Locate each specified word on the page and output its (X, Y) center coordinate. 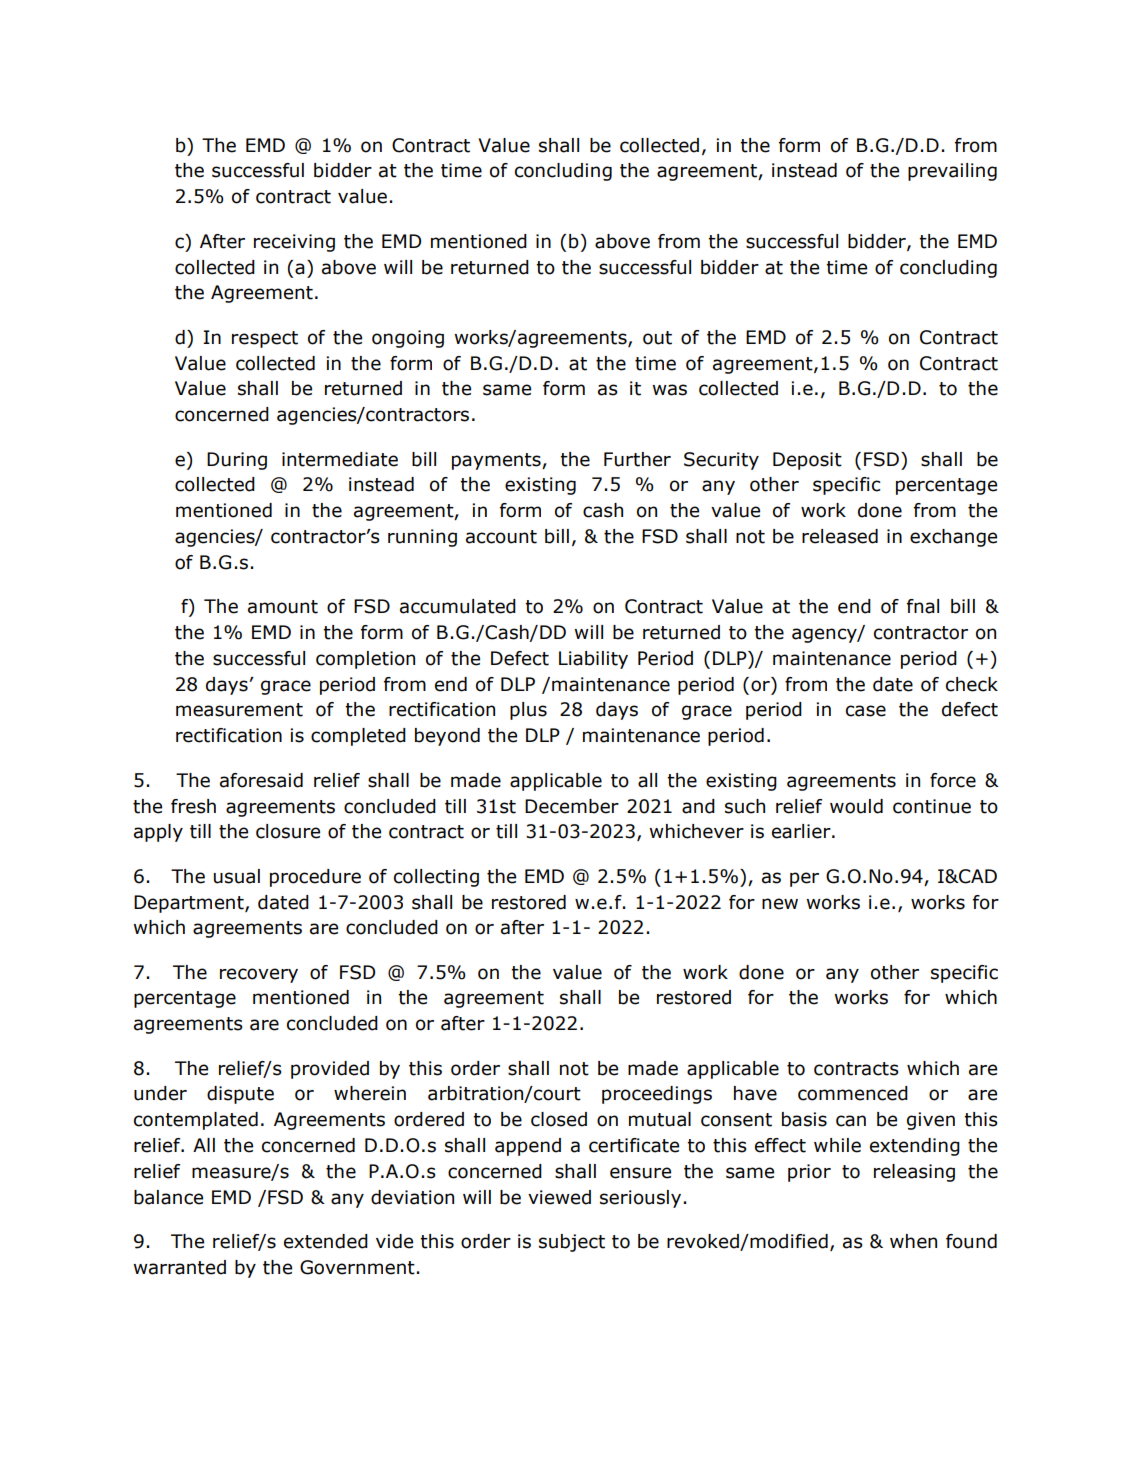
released (840, 536)
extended (326, 1241)
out (657, 338)
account (501, 537)
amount (283, 607)
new (780, 904)
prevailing (952, 172)
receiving (294, 243)
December (572, 806)
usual (237, 876)
